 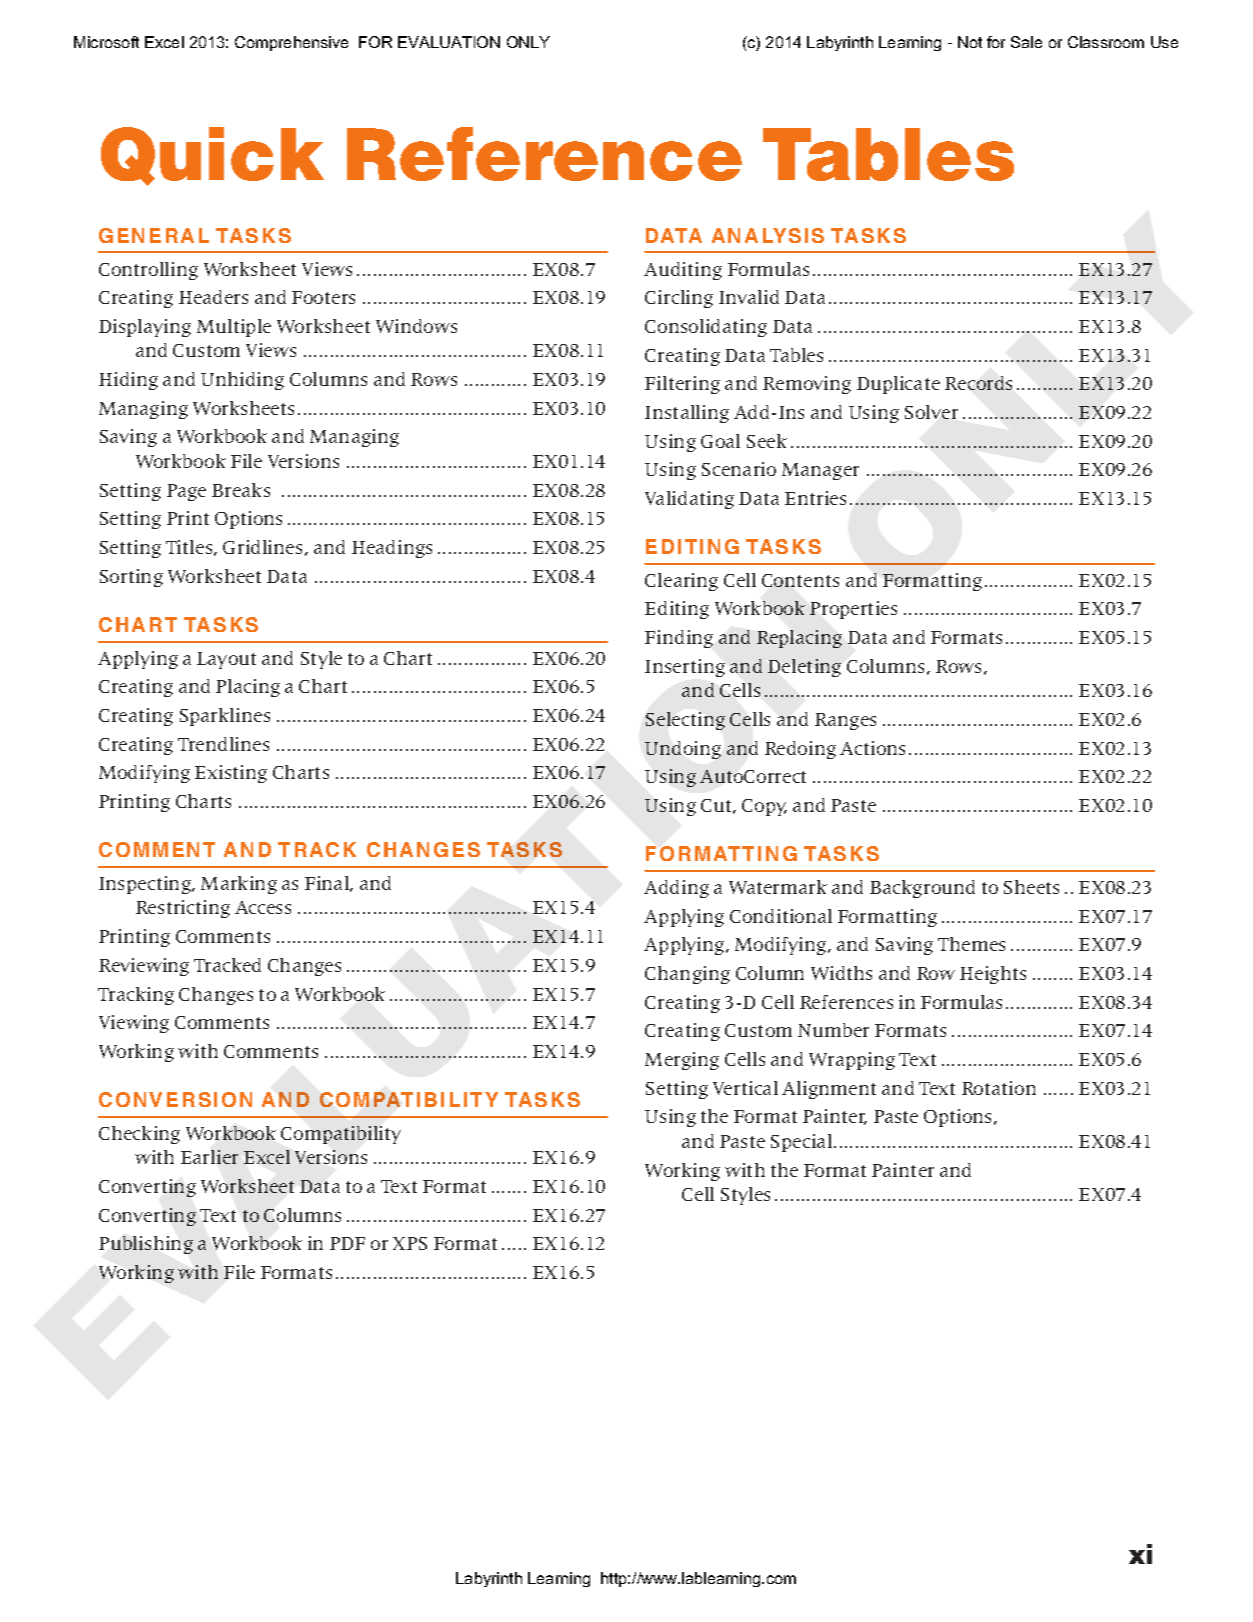 What do you see at coordinates (768, 235) in the image?
I see `ANALYSIS` at bounding box center [768, 235].
